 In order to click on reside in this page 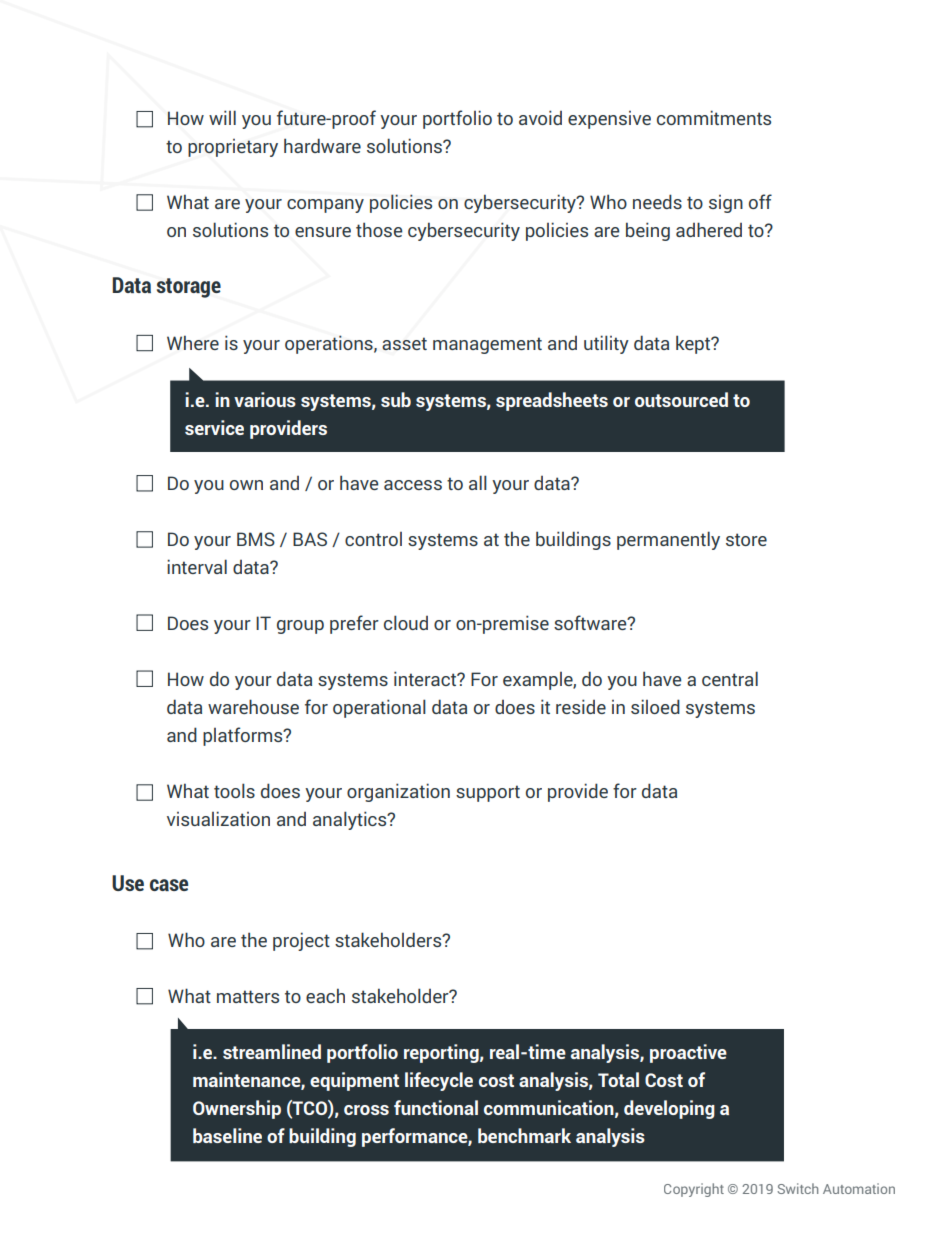, I will do `click(581, 706)`.
